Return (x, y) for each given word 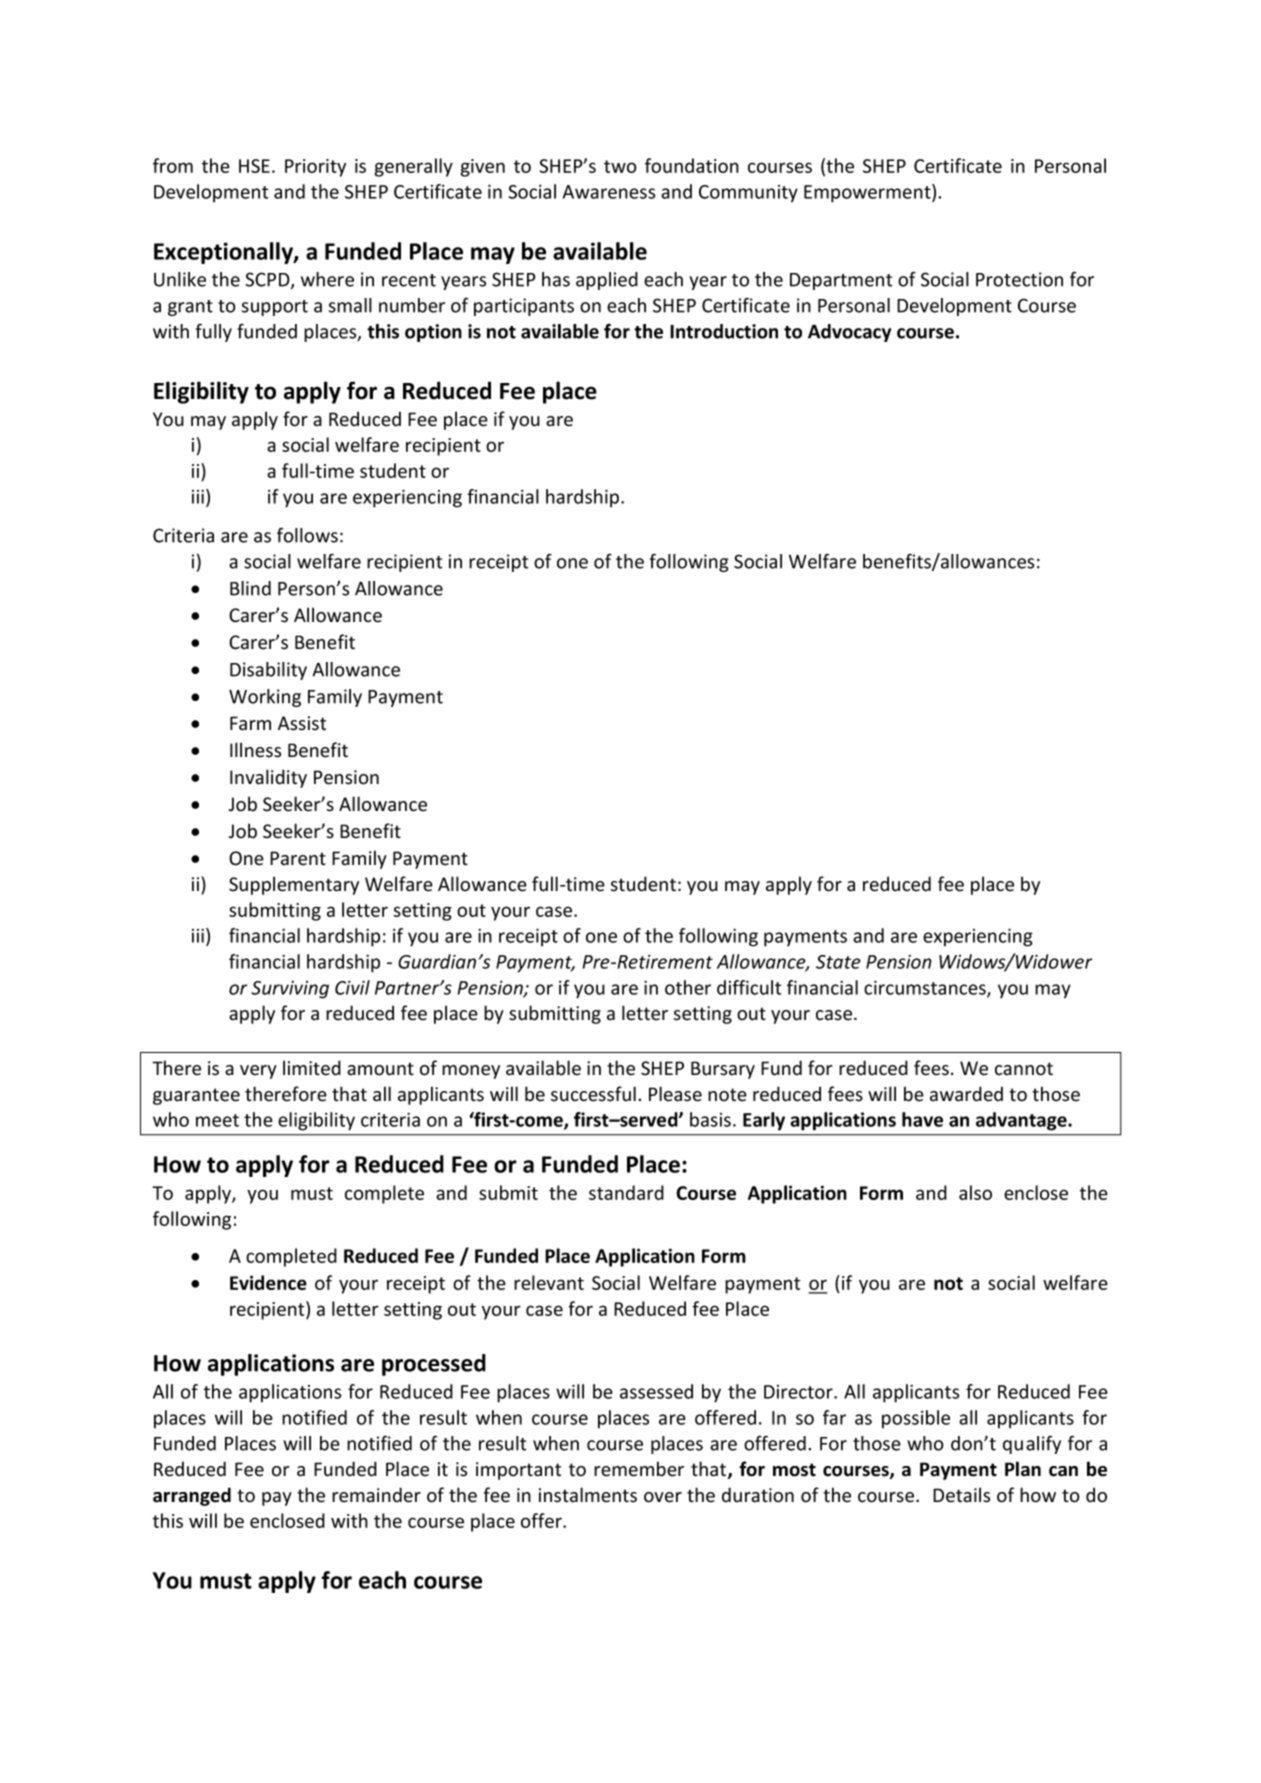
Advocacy (849, 333)
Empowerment (868, 193)
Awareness (609, 192)
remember (639, 1469)
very (258, 1072)
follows (307, 535)
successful (593, 1094)
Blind (250, 588)
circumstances (926, 988)
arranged (192, 1496)
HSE (254, 166)
